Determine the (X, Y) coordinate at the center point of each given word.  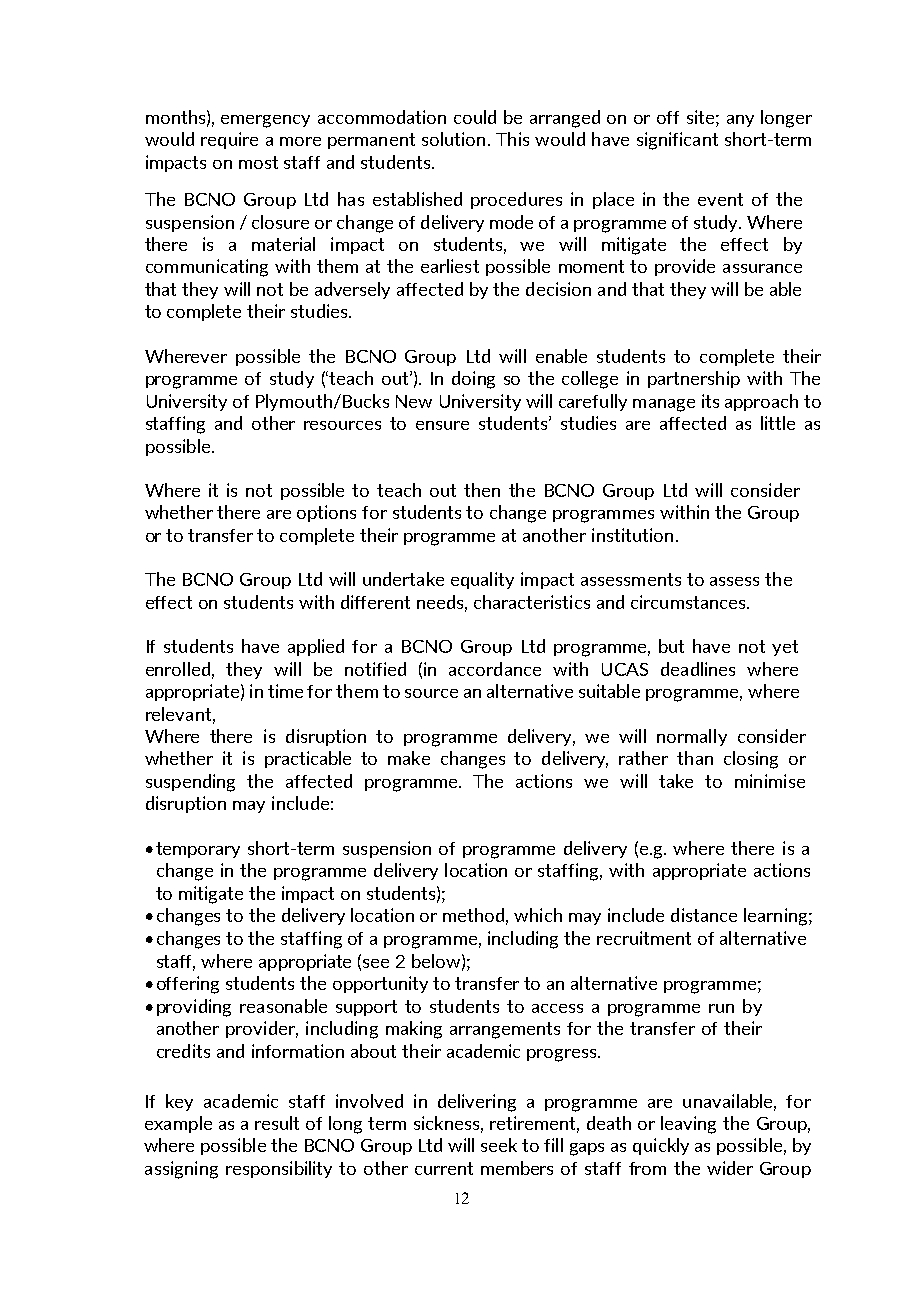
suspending (190, 783)
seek (499, 1145)
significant (677, 141)
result (277, 1123)
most (258, 162)
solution (453, 139)
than (695, 758)
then (482, 490)
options (326, 513)
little (778, 423)
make (409, 758)
